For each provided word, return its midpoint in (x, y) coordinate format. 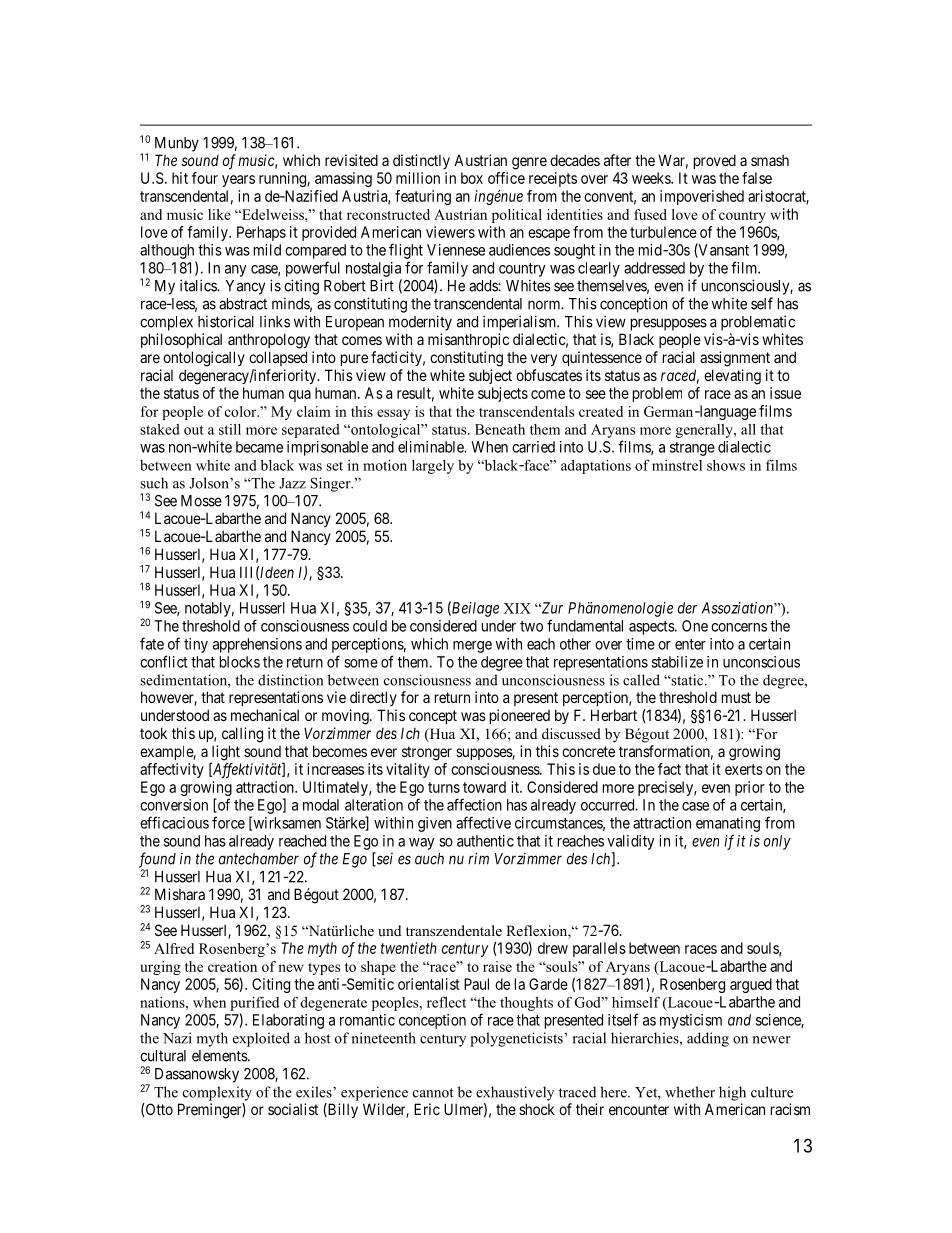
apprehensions (257, 645)
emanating (728, 824)
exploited (261, 1039)
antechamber (259, 859)
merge (472, 647)
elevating (732, 377)
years (238, 181)
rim (478, 858)
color (242, 411)
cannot (433, 1093)
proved (715, 161)
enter (690, 644)
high (732, 1093)
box (472, 178)
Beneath (500, 429)
